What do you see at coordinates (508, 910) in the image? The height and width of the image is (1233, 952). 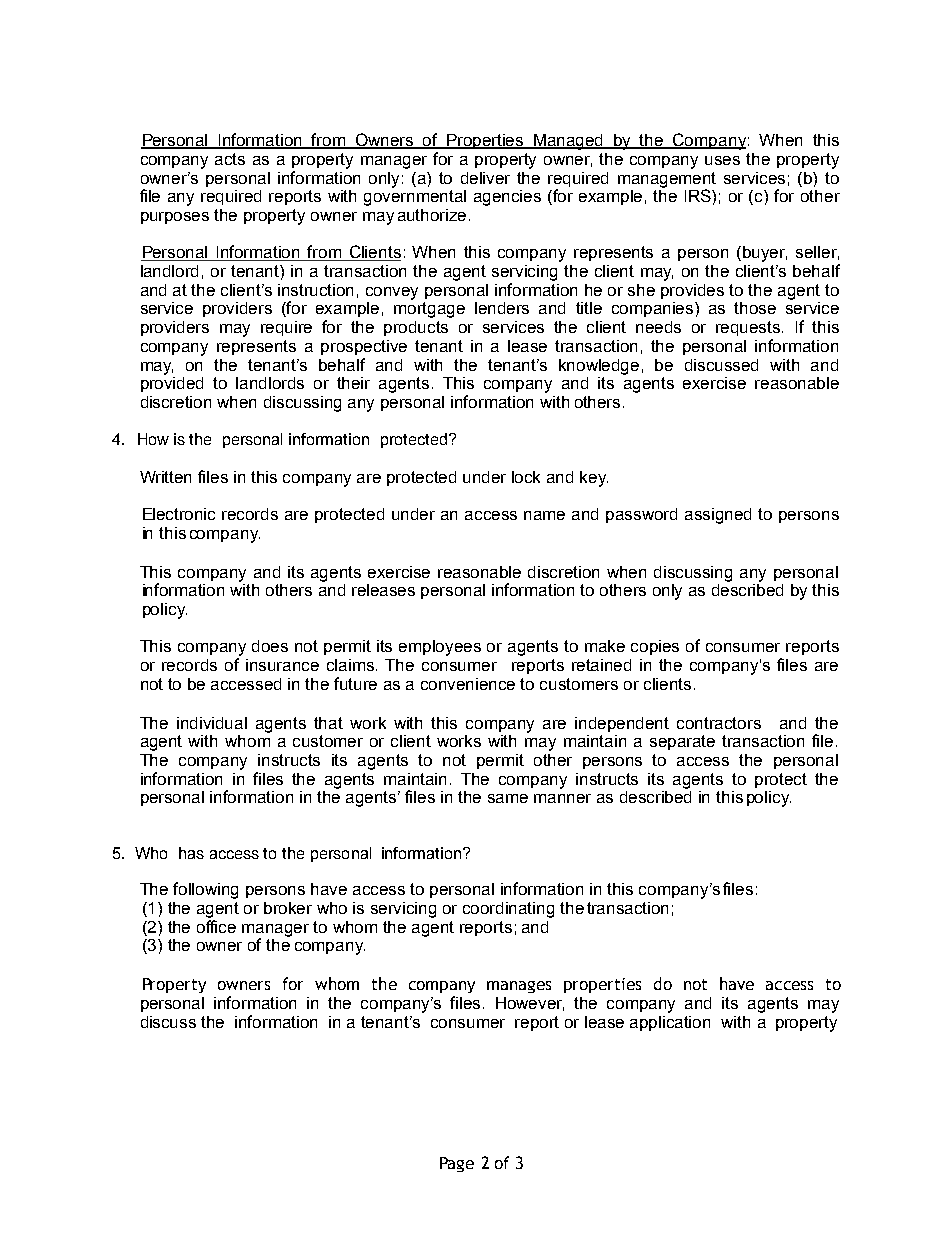 I see `coordinating` at bounding box center [508, 910].
